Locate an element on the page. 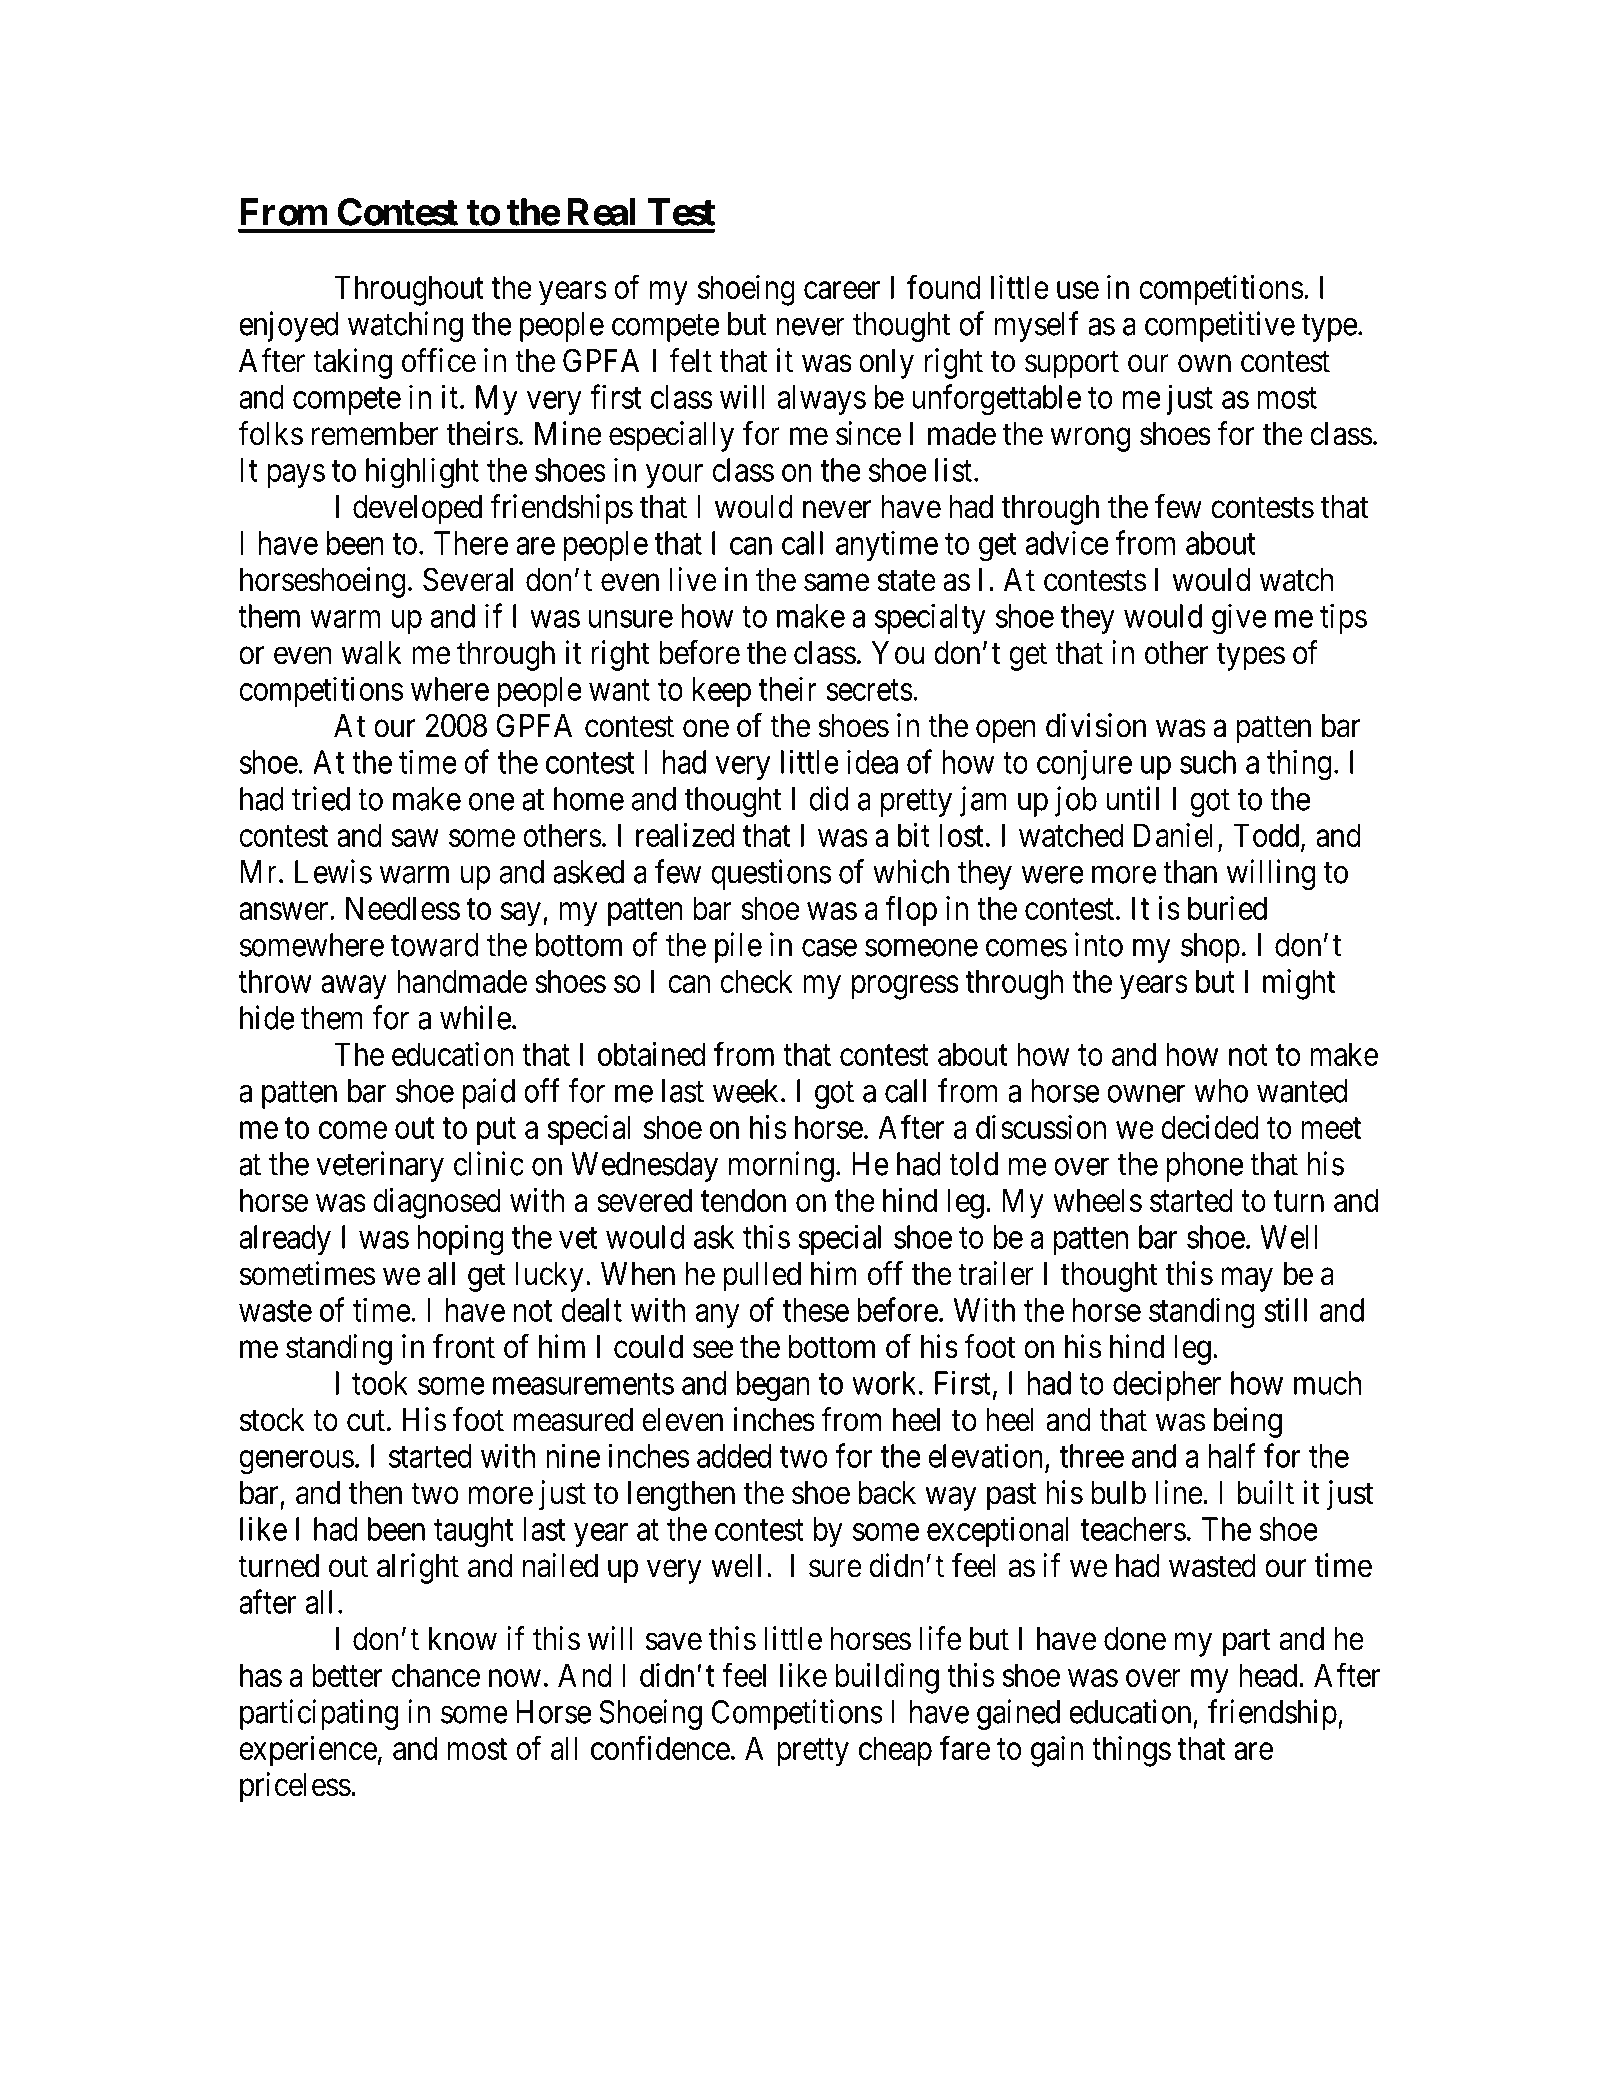  taking is located at coordinates (352, 363).
